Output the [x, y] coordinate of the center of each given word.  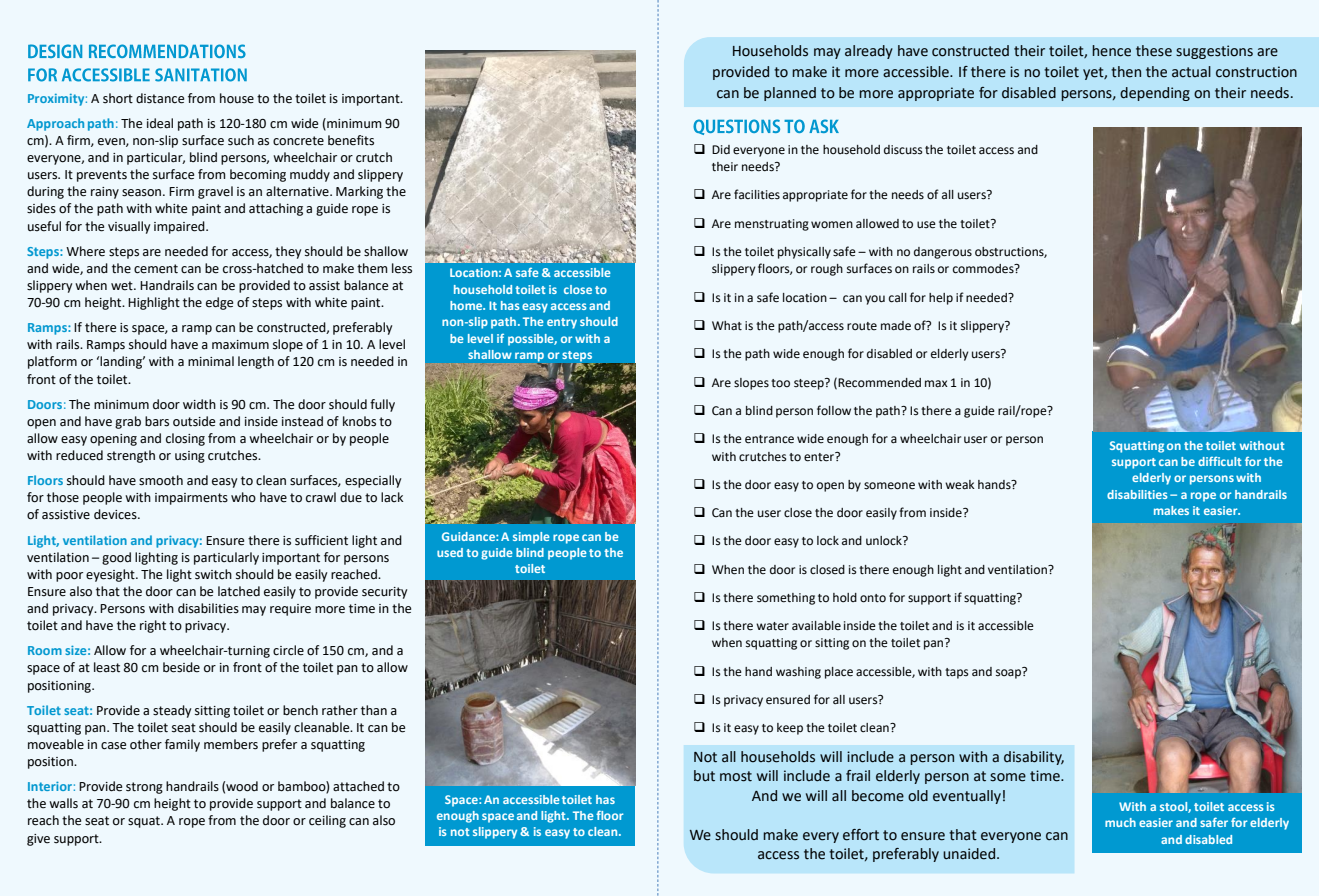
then [1126, 72]
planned [790, 94]
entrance [769, 439]
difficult [1220, 461]
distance [160, 98]
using [190, 457]
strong [144, 788]
